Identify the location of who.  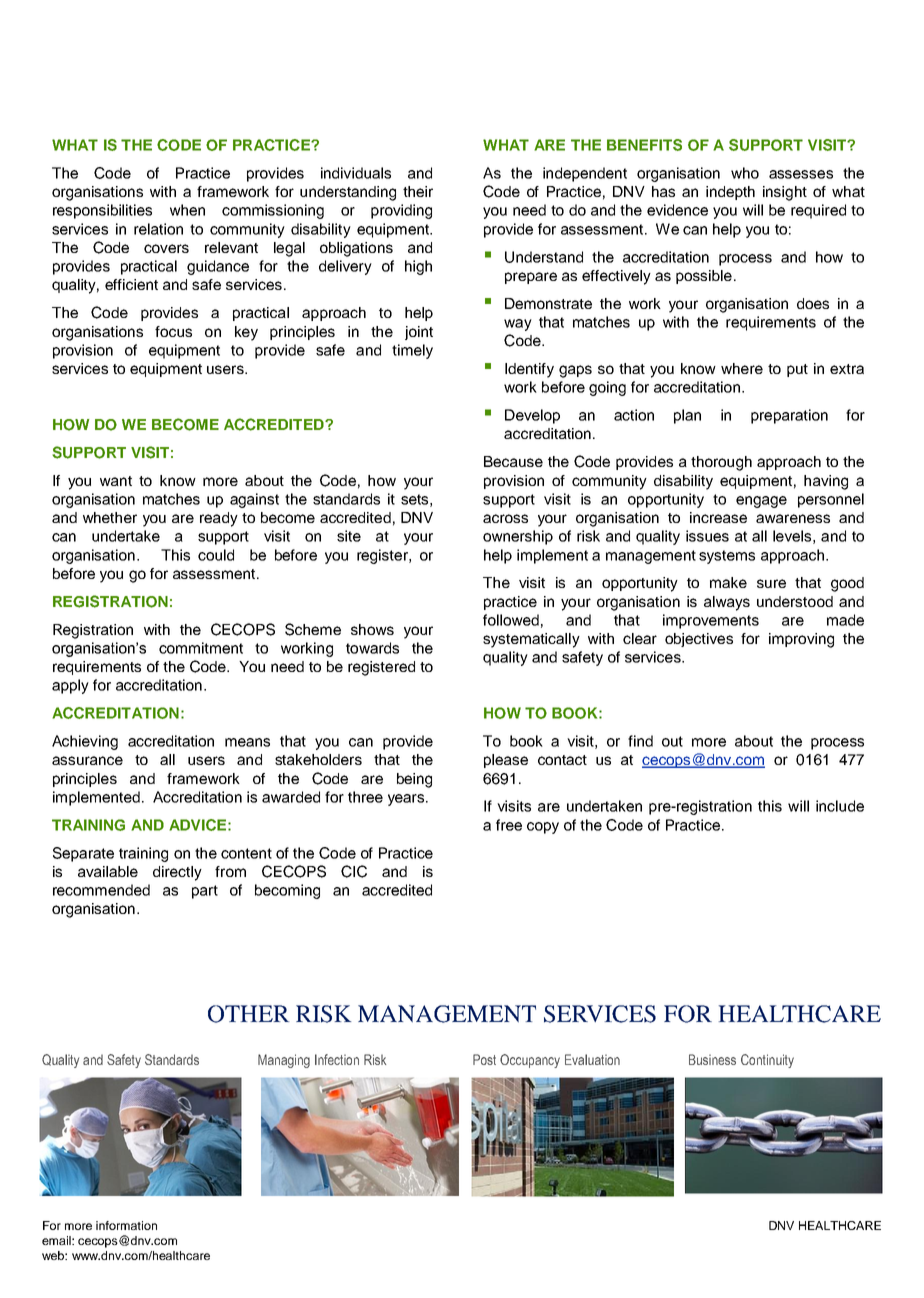
(745, 173).
